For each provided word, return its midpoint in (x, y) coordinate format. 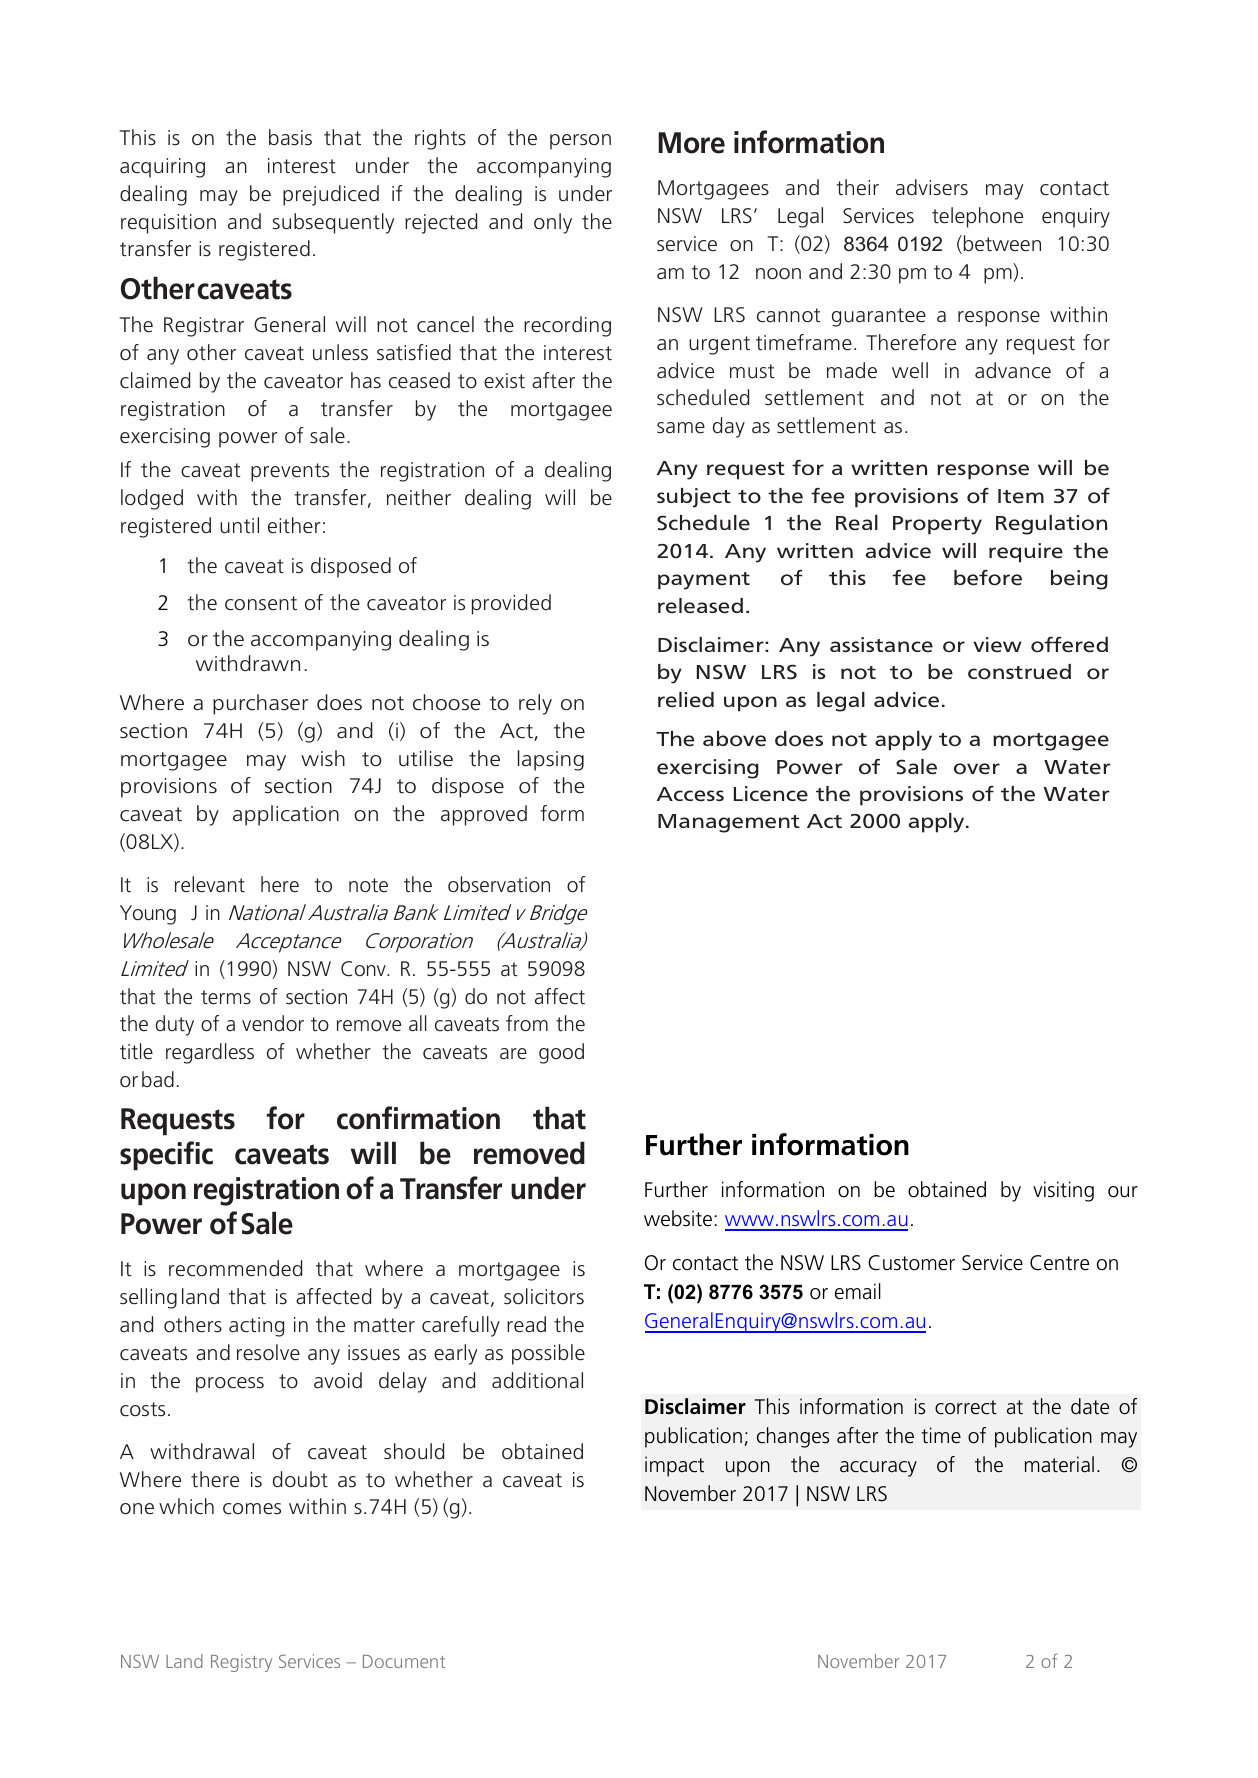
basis (290, 137)
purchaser (260, 704)
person (580, 142)
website (678, 1218)
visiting (1063, 1191)
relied (686, 700)
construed (1019, 672)
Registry (241, 1663)
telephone (977, 217)
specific (166, 1155)
